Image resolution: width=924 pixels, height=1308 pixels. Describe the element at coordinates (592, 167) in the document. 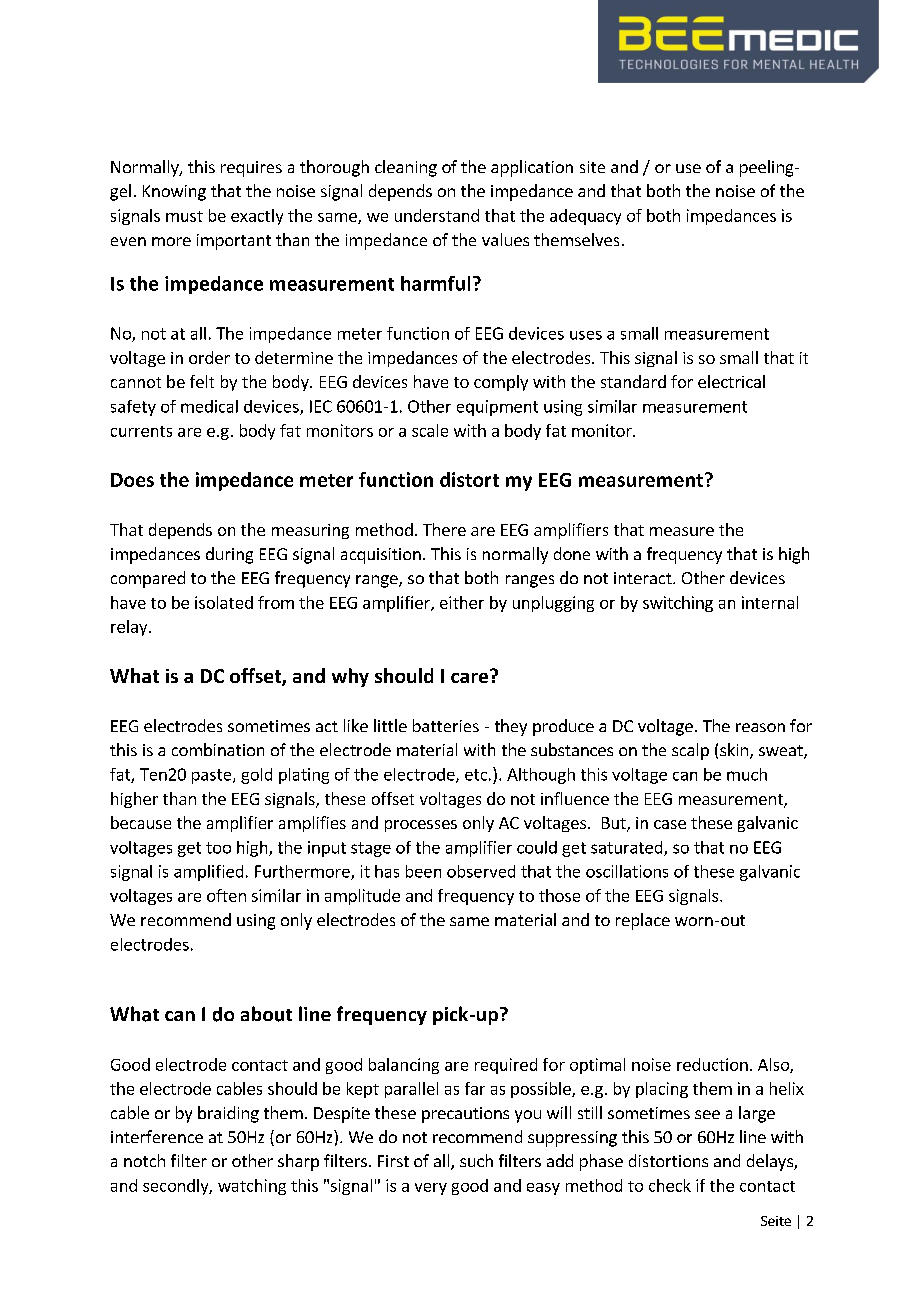

I see `site` at that location.
